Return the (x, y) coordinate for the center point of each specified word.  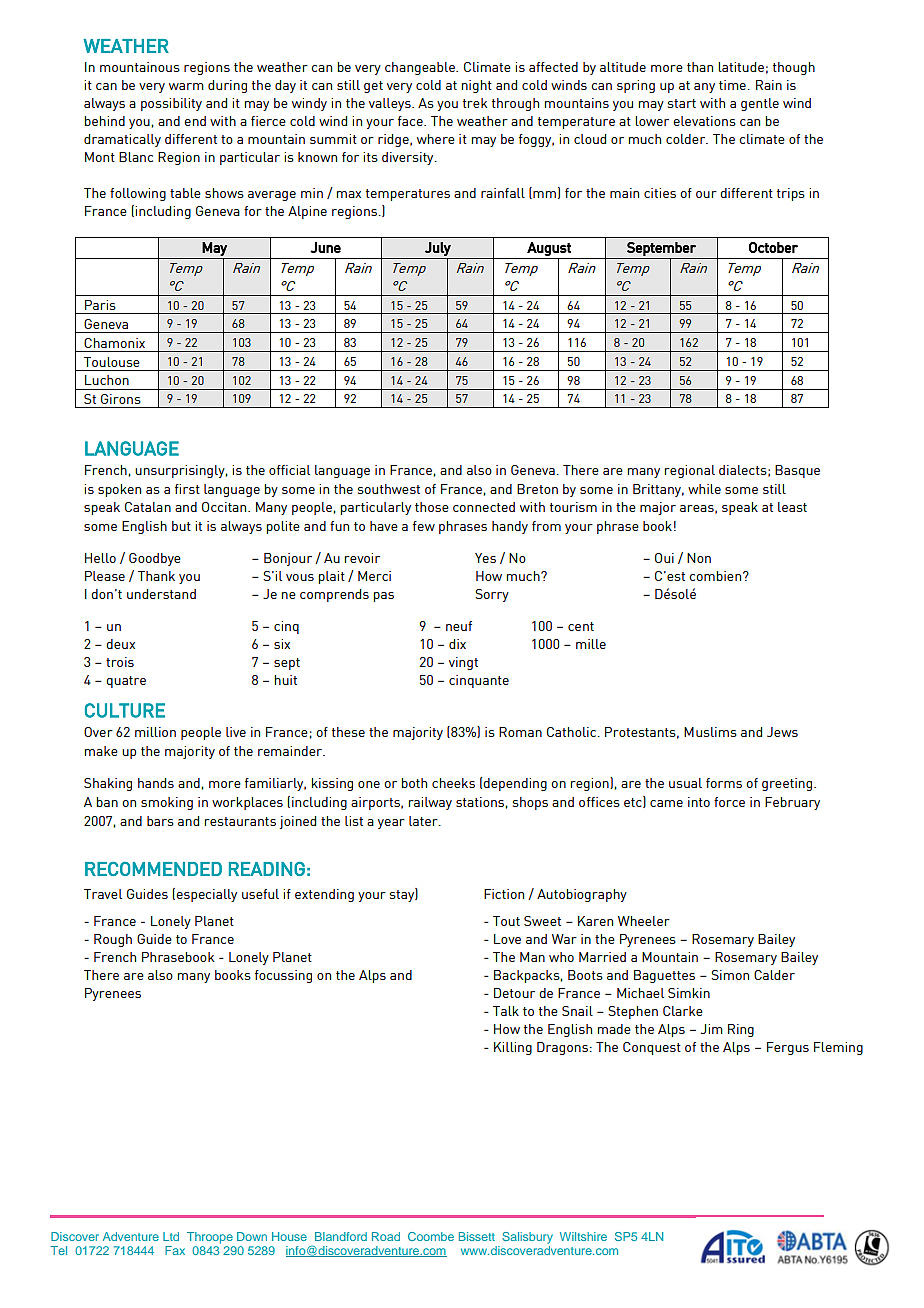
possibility (171, 104)
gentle (760, 104)
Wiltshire (583, 1236)
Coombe (431, 1236)
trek (475, 103)
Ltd (171, 1236)
